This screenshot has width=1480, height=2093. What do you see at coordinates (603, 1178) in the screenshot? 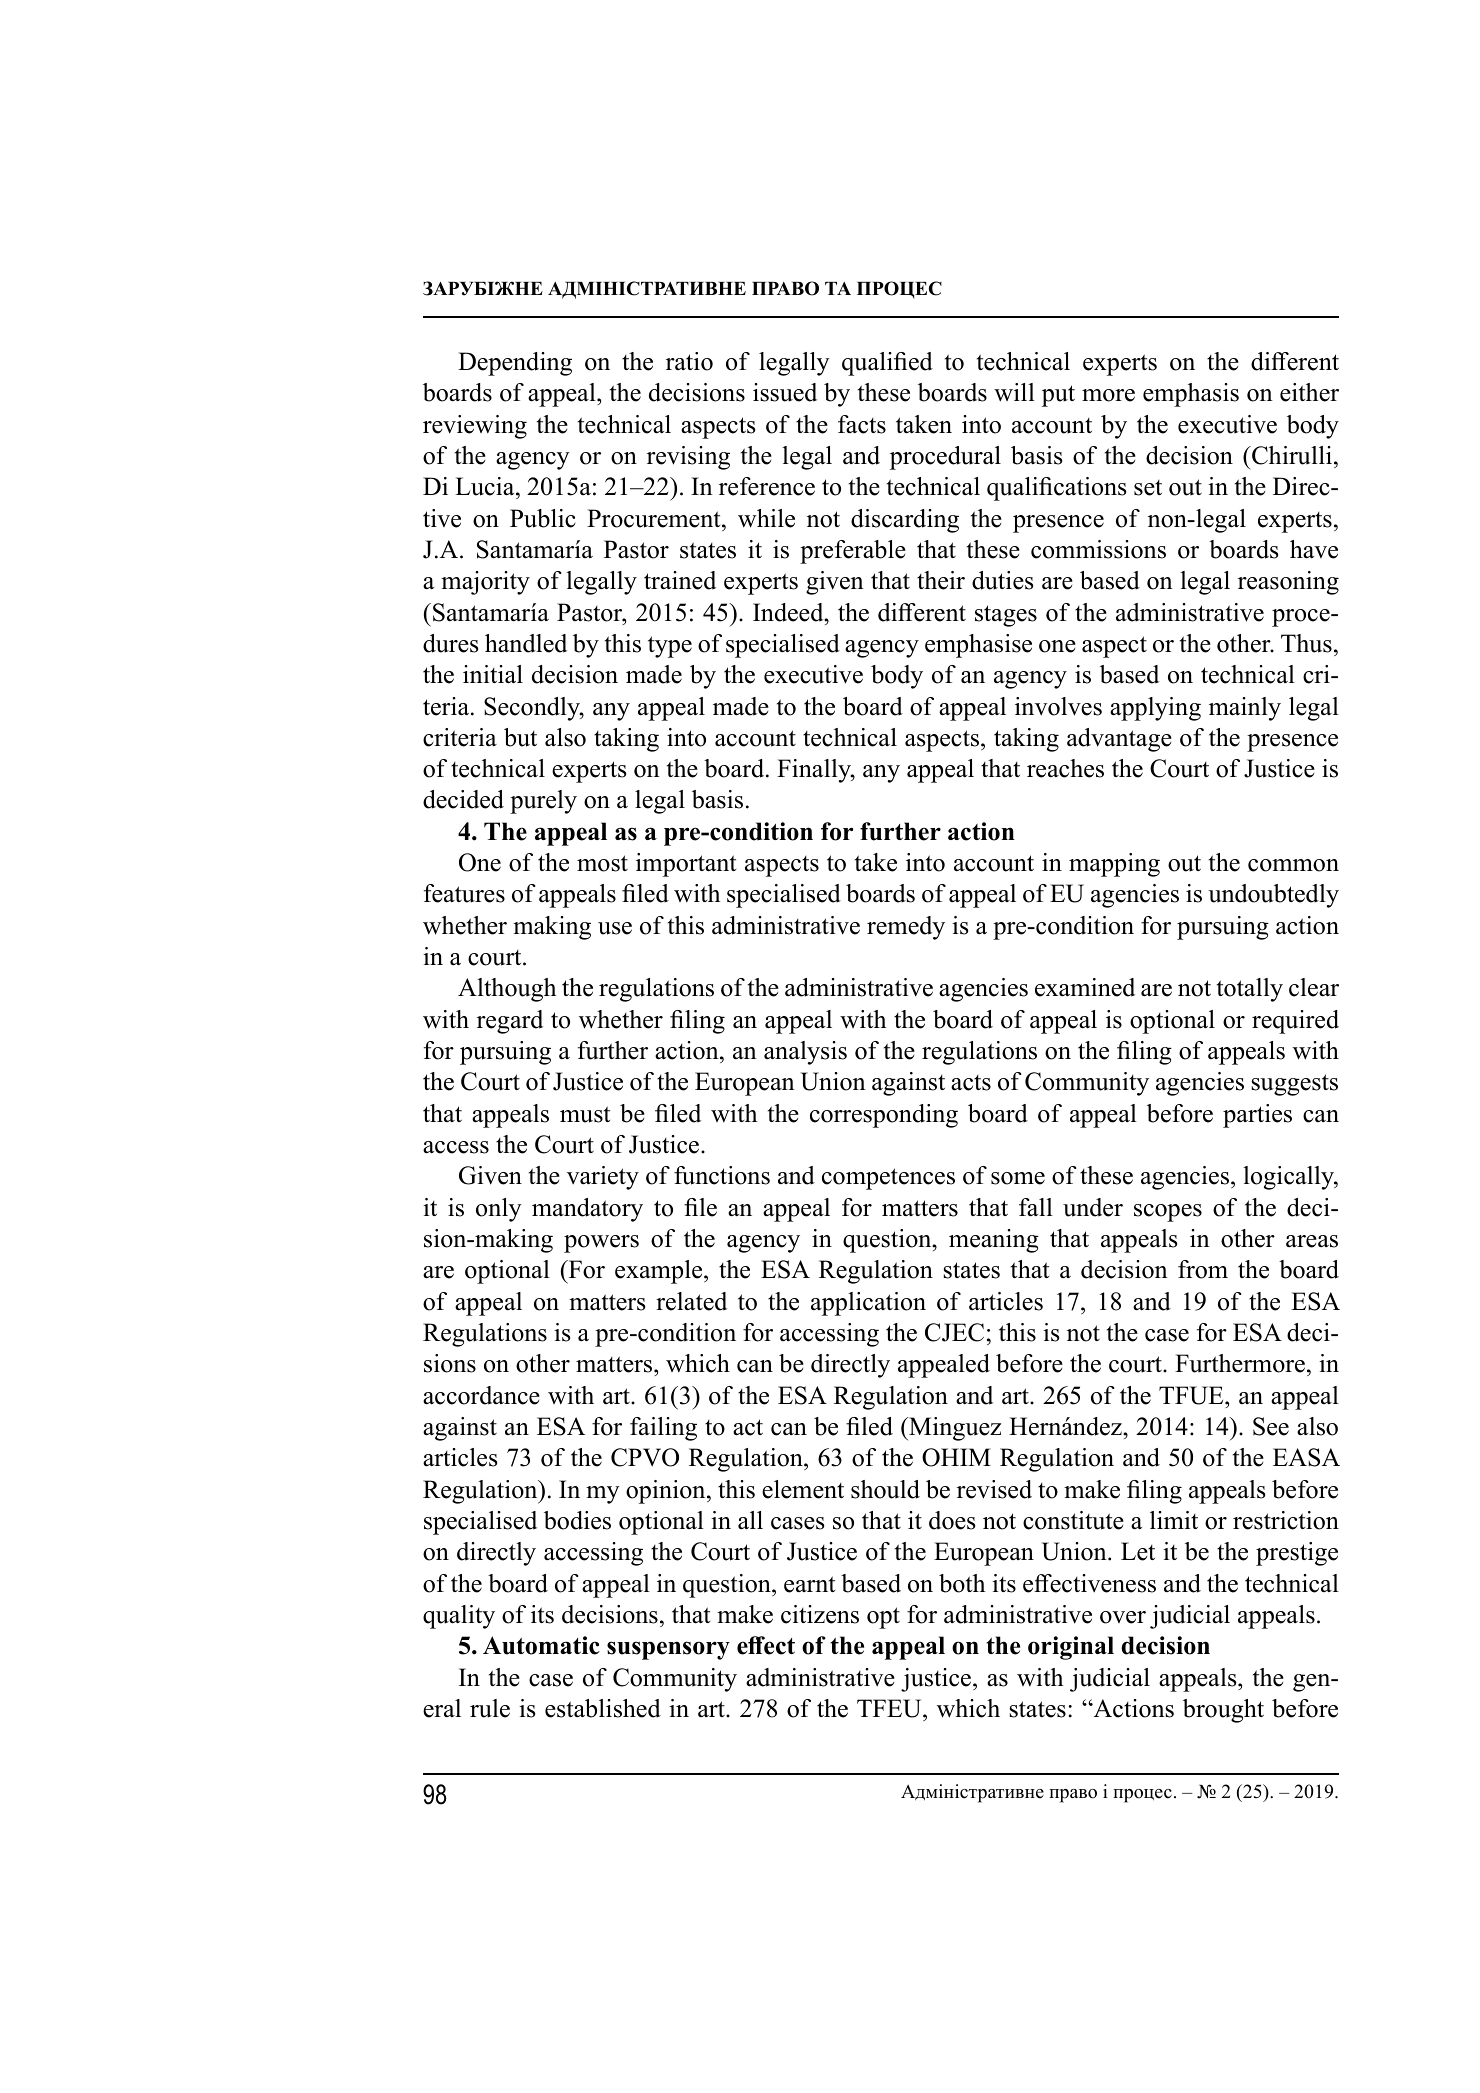
I see `variety` at bounding box center [603, 1178].
